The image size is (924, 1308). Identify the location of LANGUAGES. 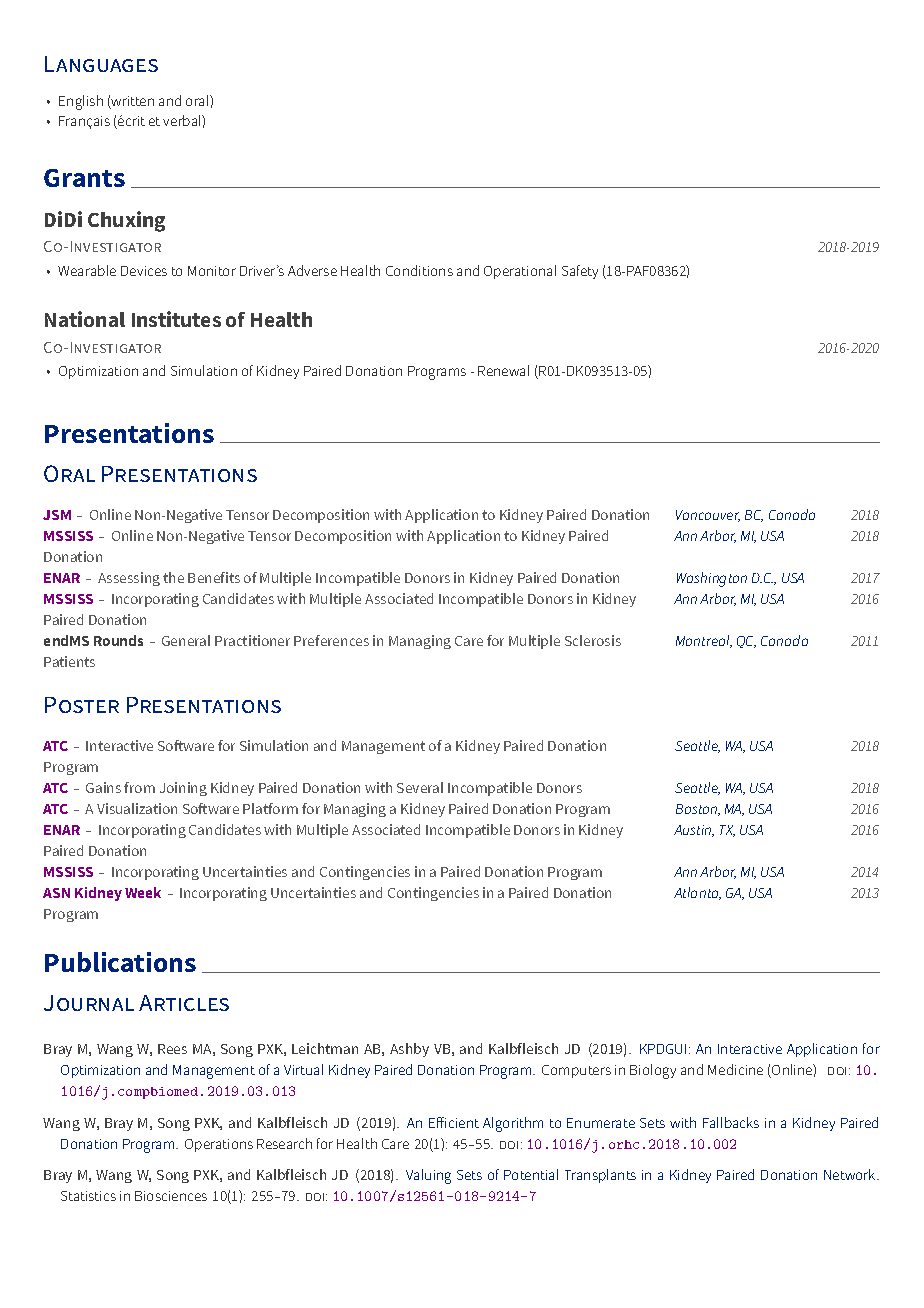
(101, 64).
